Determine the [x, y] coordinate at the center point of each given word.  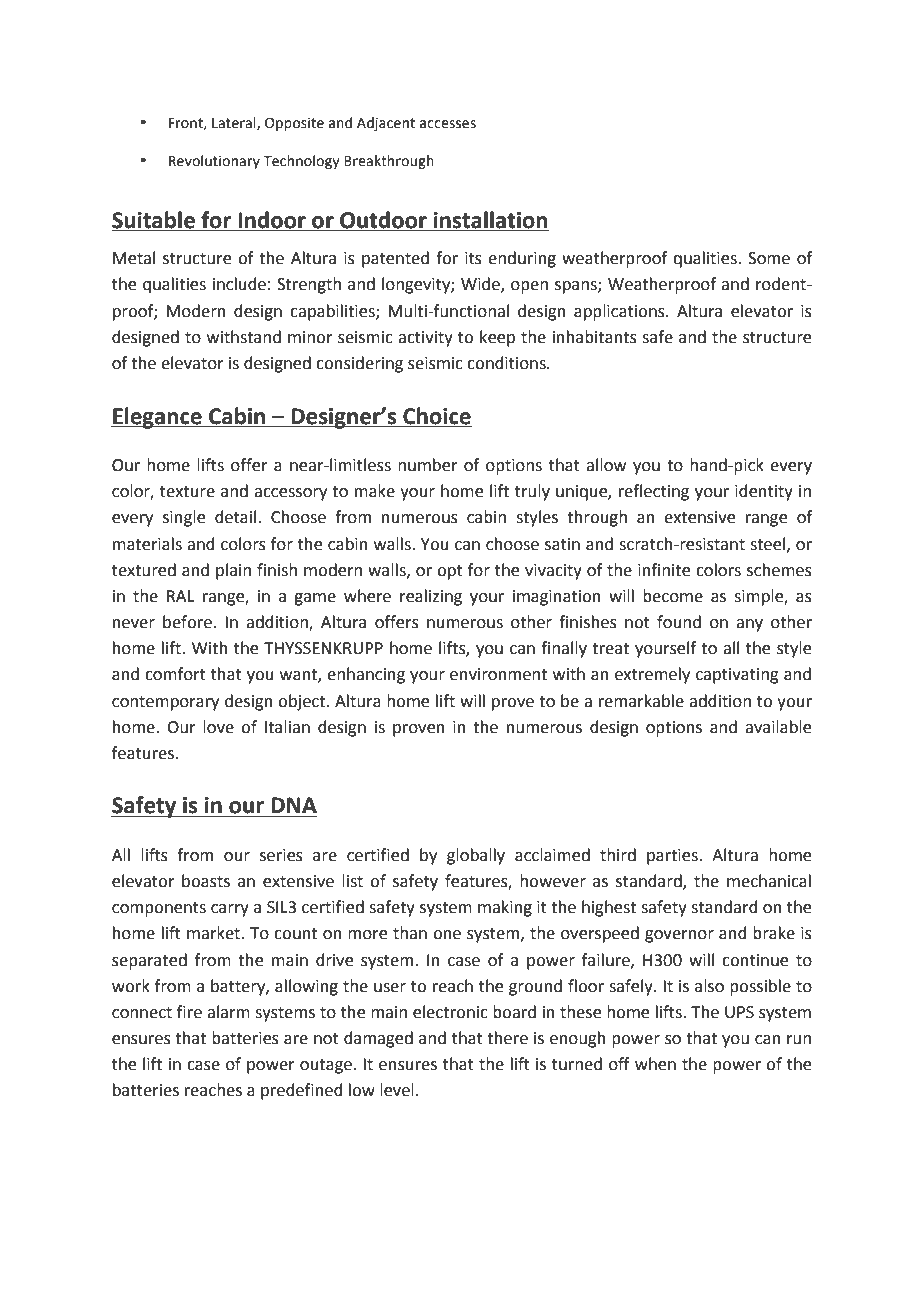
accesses [448, 124]
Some [769, 258]
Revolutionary [214, 162]
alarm [228, 1012]
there [507, 1038]
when [655, 1064]
